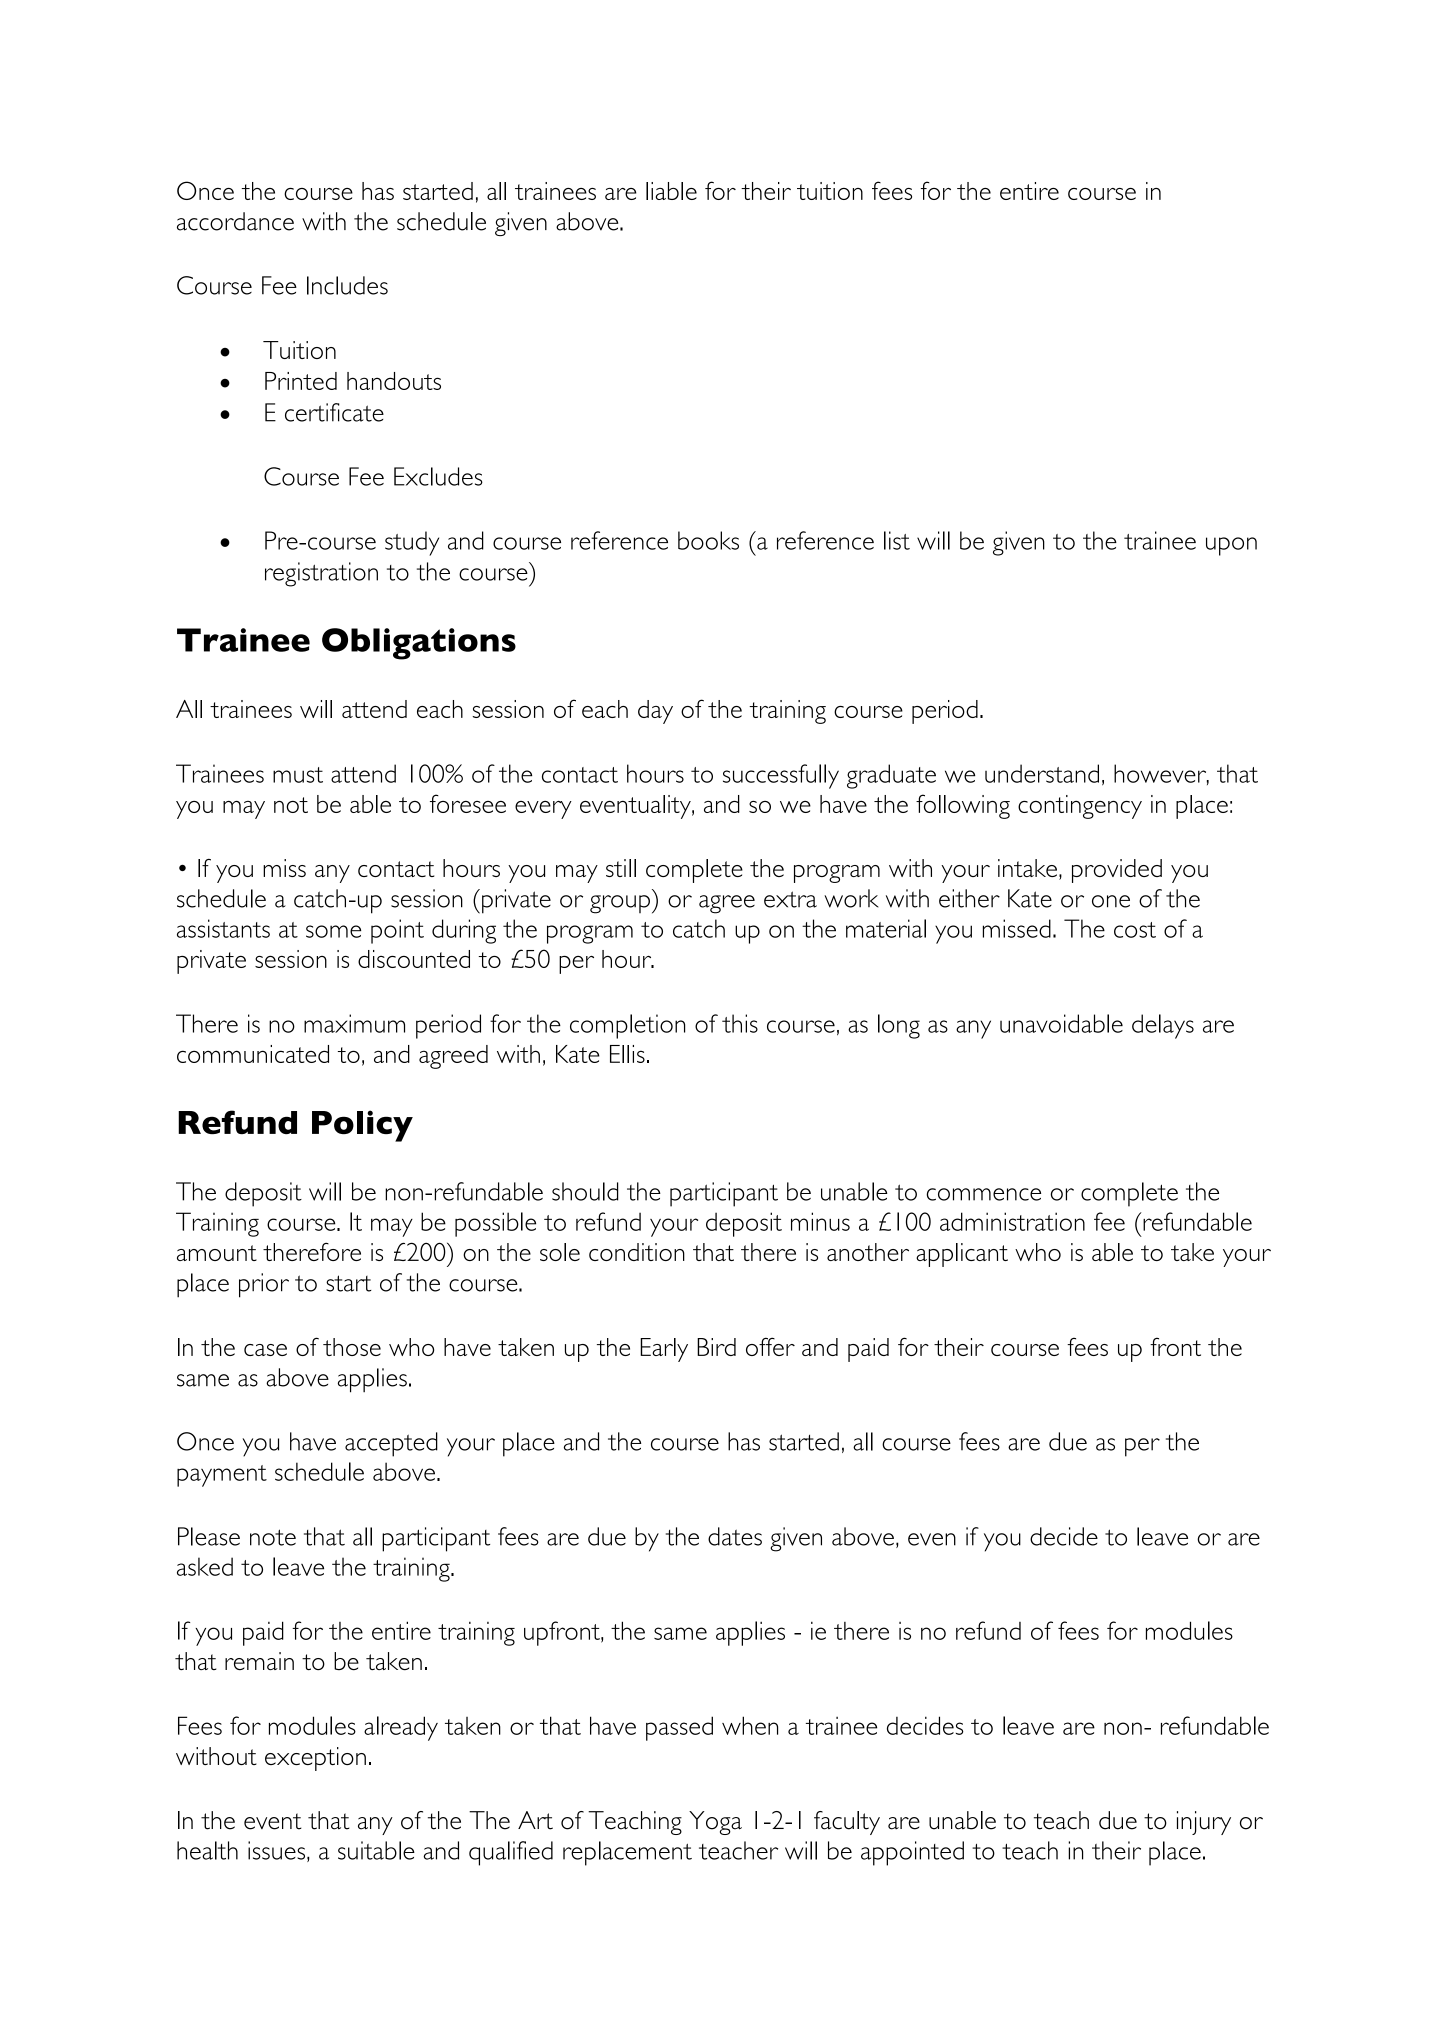  What do you see at coordinates (354, 1023) in the page?
I see `maximum` at bounding box center [354, 1023].
